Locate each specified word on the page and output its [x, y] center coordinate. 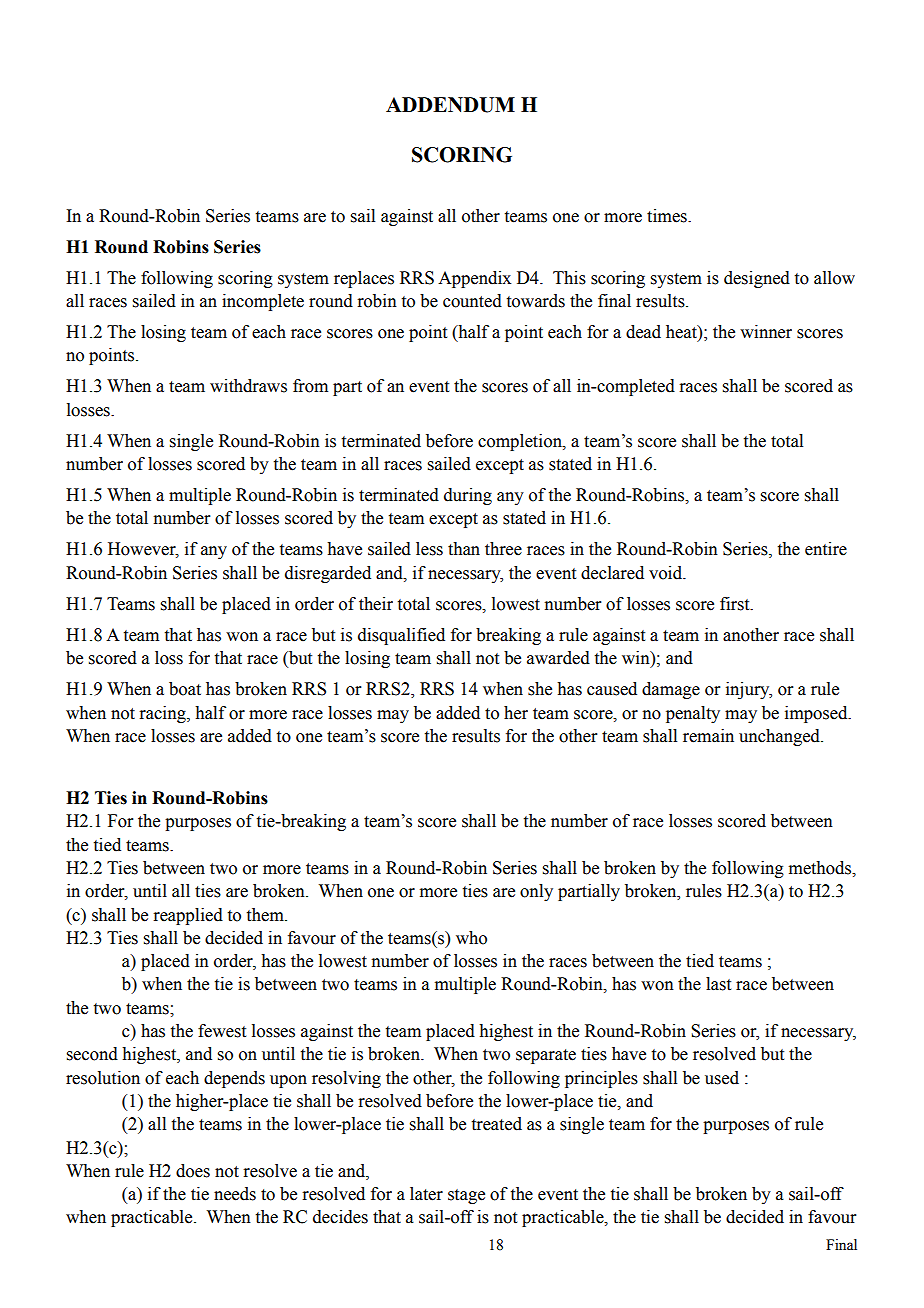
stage [466, 1196]
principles [601, 1079]
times [668, 216]
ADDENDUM [450, 105]
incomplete [263, 302]
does [193, 1171]
